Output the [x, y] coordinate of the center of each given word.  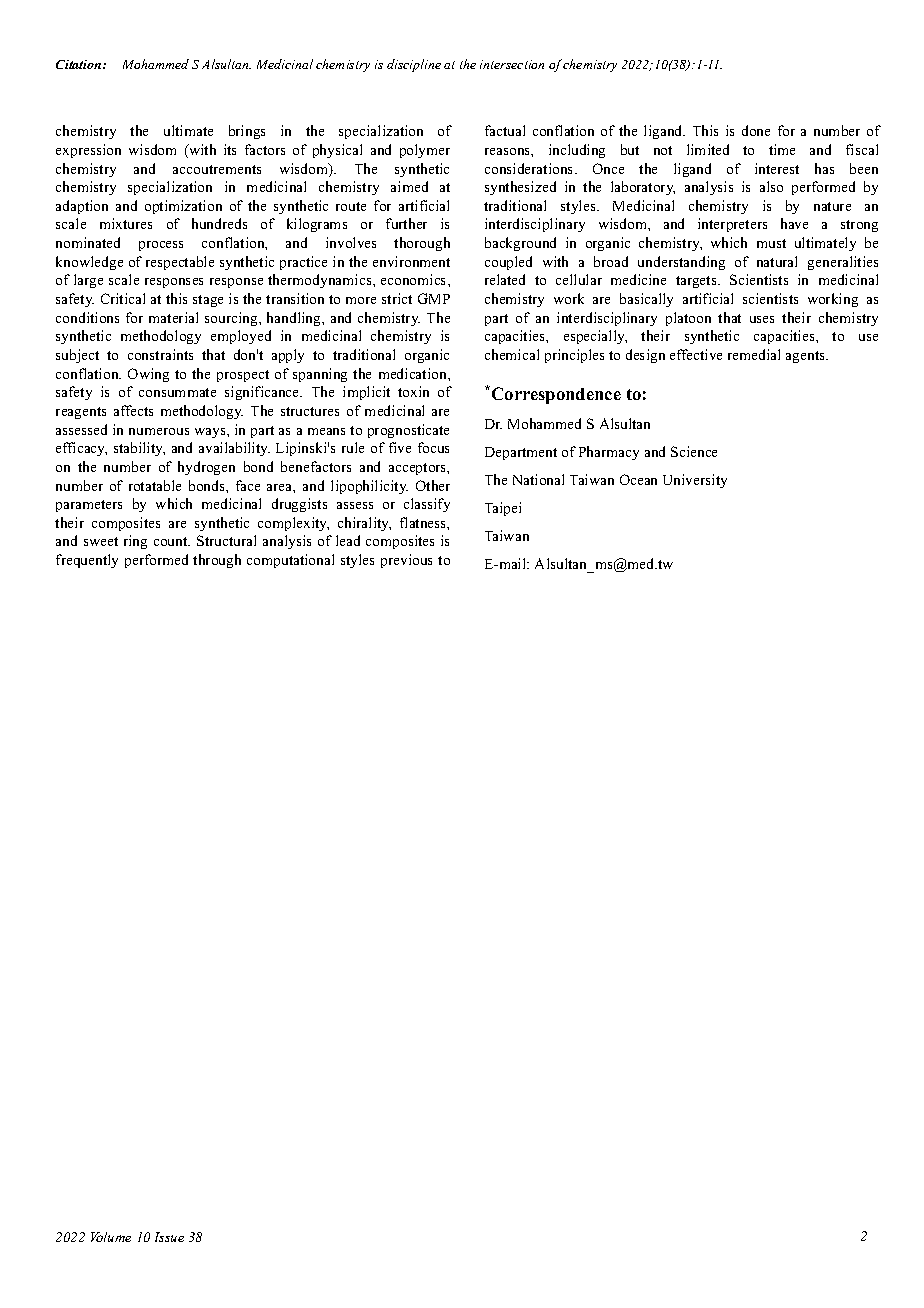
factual [505, 130]
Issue [169, 1237]
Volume [111, 1237]
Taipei [503, 509]
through [217, 561]
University [695, 481]
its [230, 149]
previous [406, 561]
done [756, 130]
